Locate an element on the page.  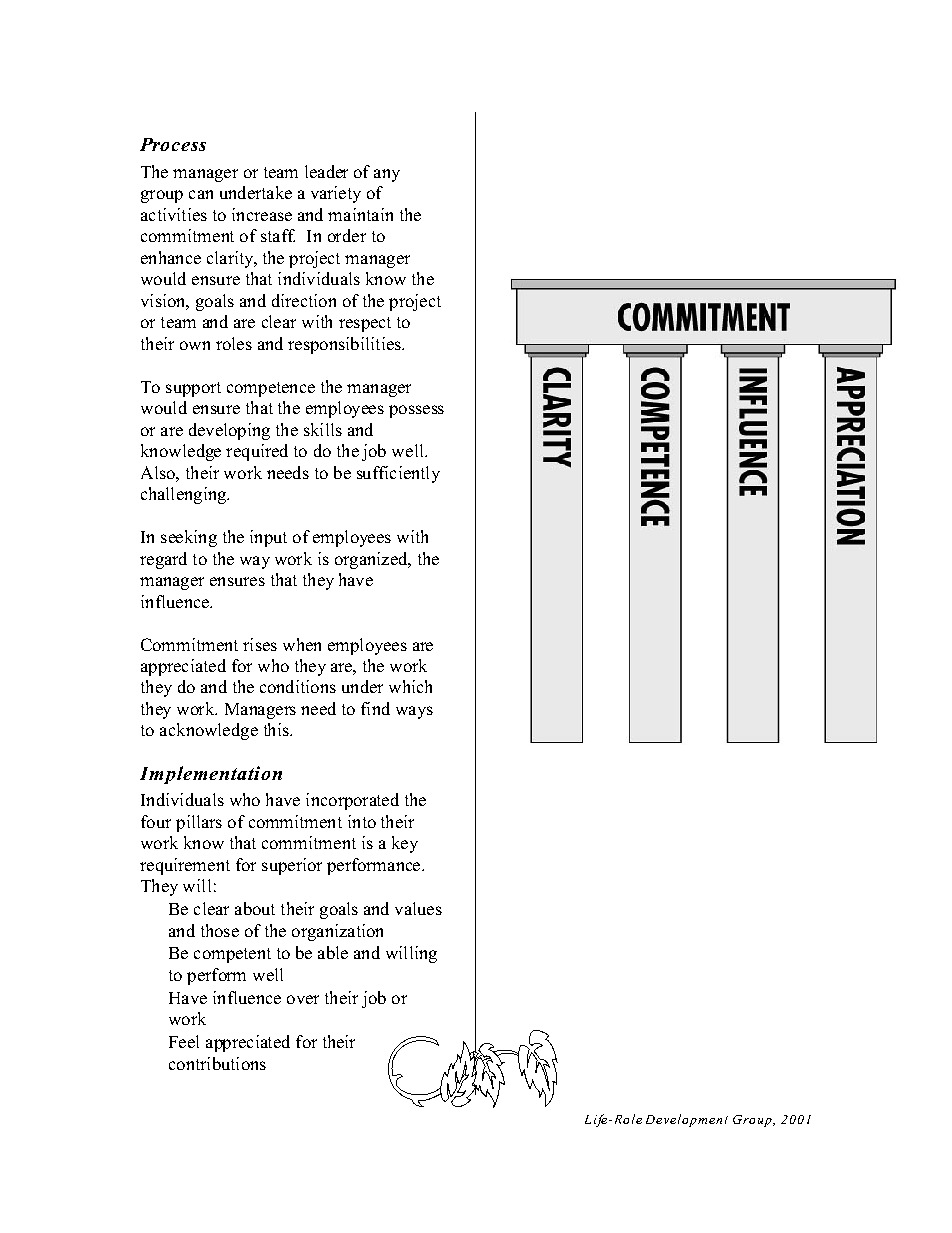
values is located at coordinates (418, 908).
